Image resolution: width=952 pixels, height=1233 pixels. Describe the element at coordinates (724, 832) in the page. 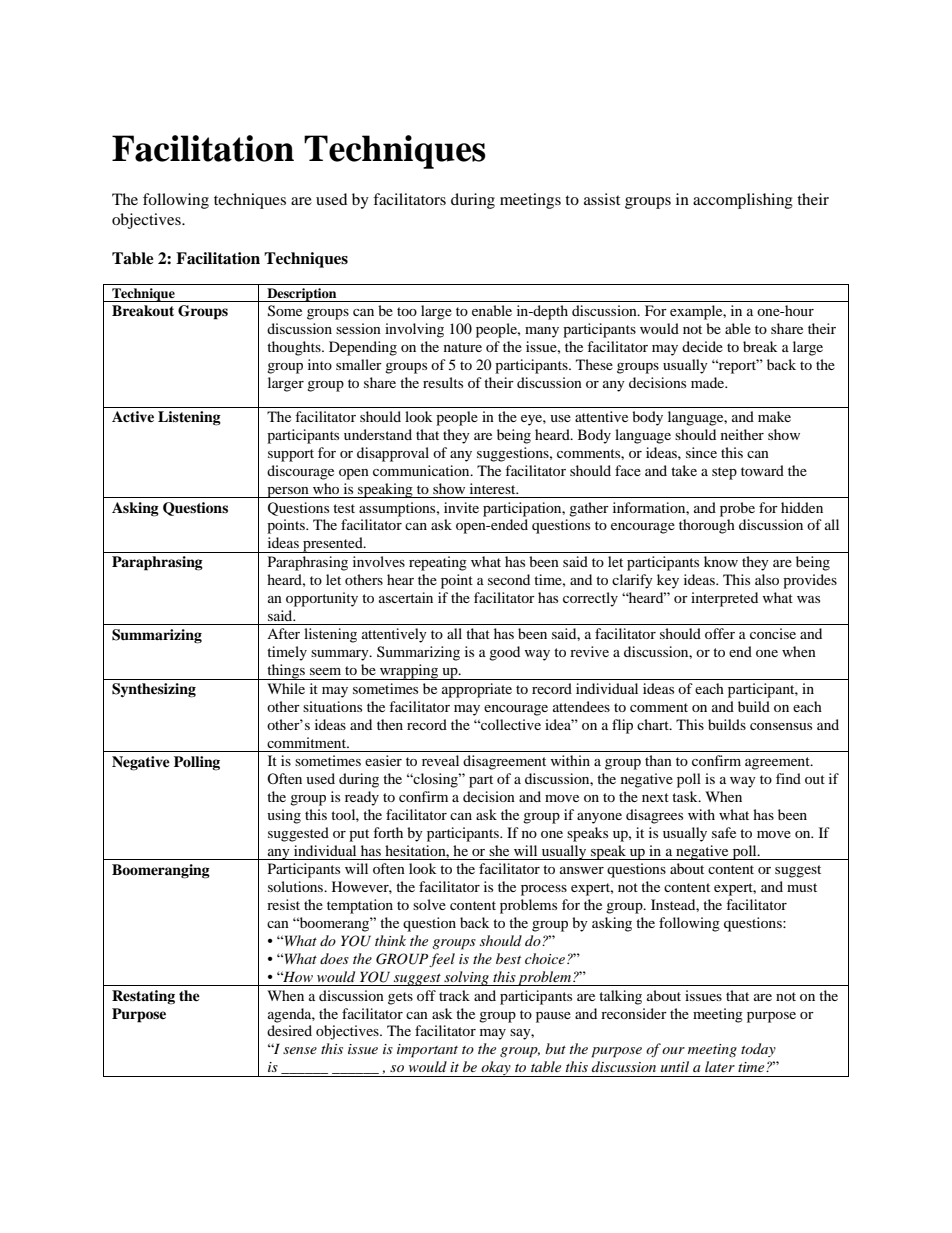

I see `safe` at that location.
